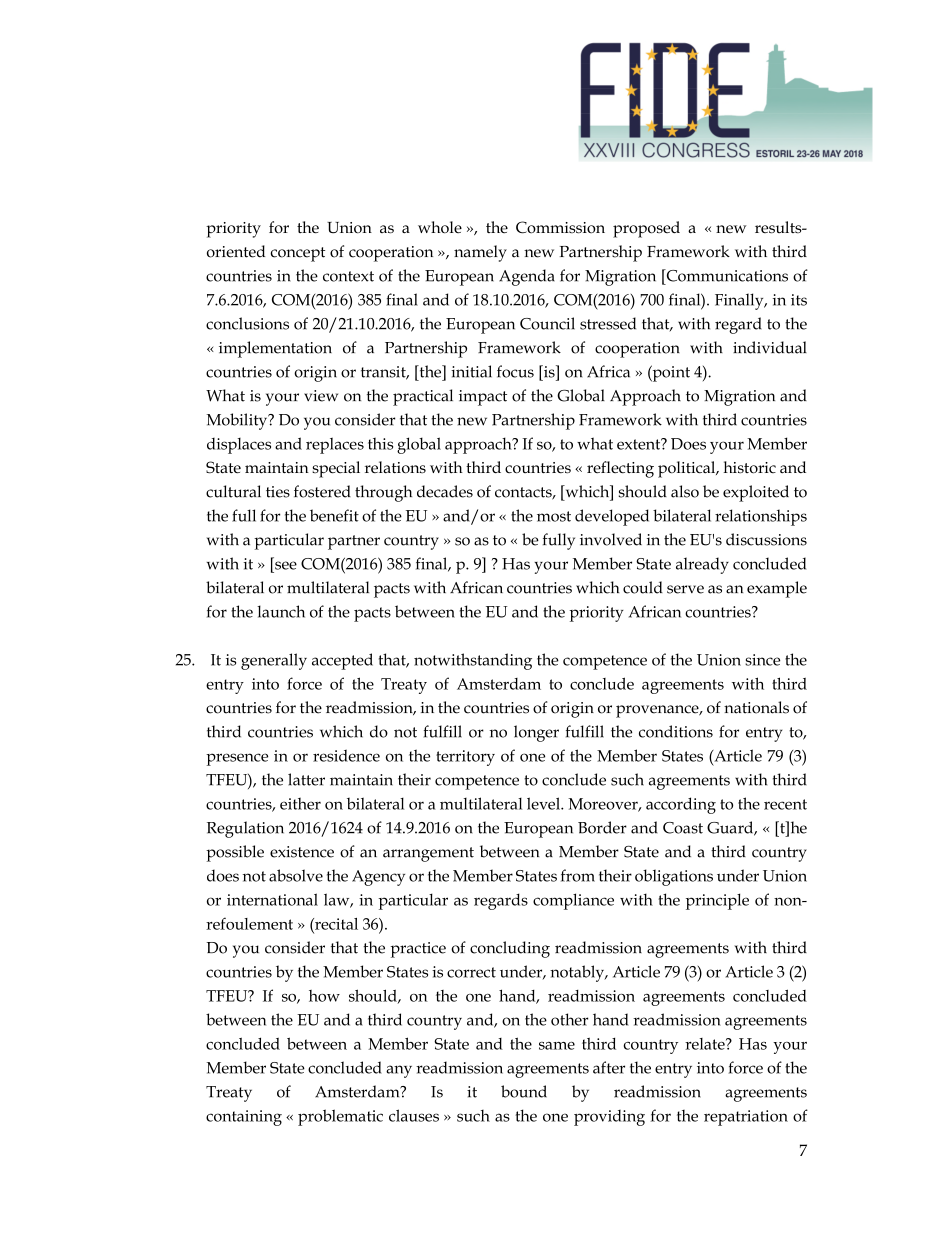 Image resolution: width=952 pixels, height=1233 pixels. What do you see at coordinates (321, 396) in the screenshot?
I see `view` at bounding box center [321, 396].
